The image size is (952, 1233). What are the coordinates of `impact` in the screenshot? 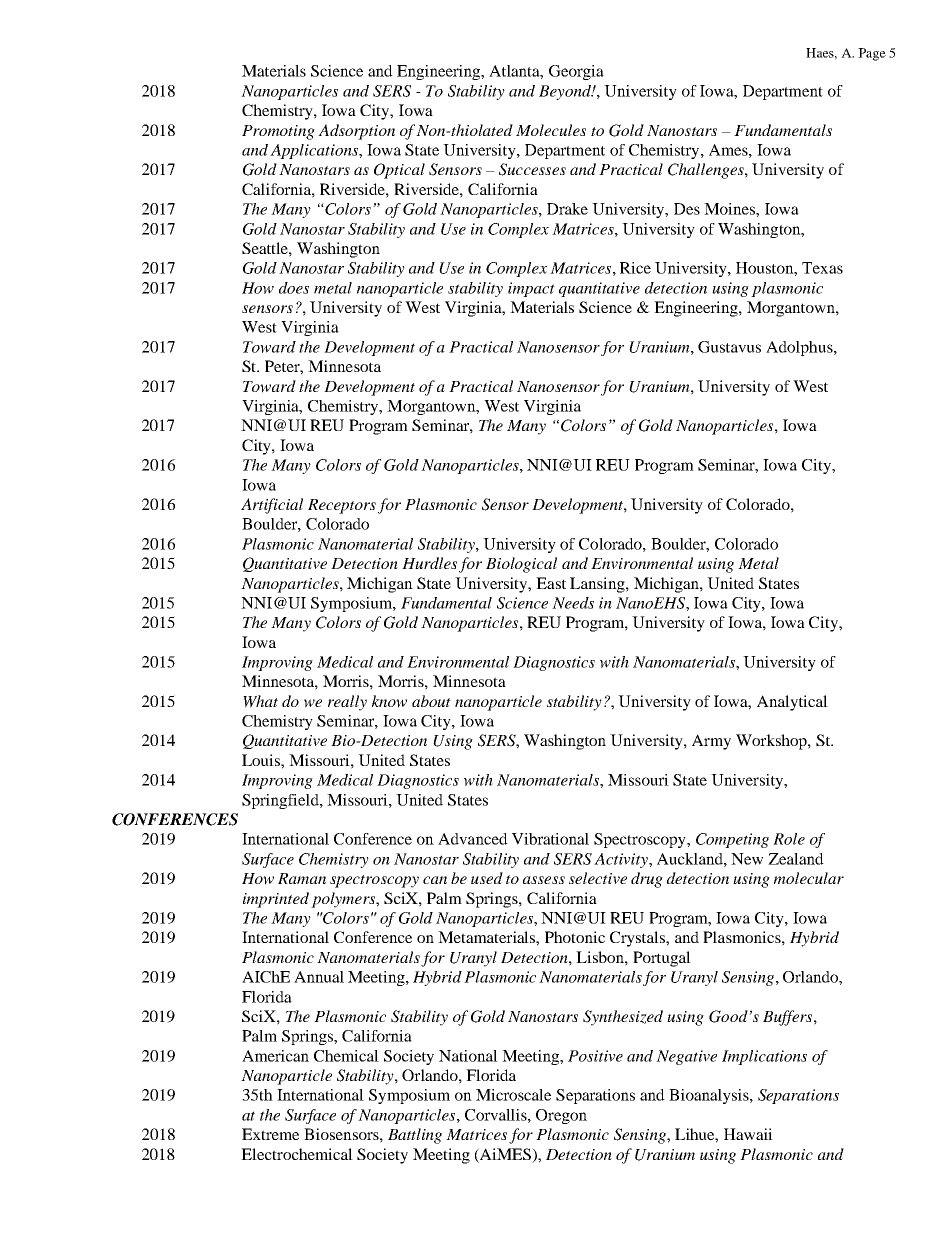 It's located at (531, 289).
